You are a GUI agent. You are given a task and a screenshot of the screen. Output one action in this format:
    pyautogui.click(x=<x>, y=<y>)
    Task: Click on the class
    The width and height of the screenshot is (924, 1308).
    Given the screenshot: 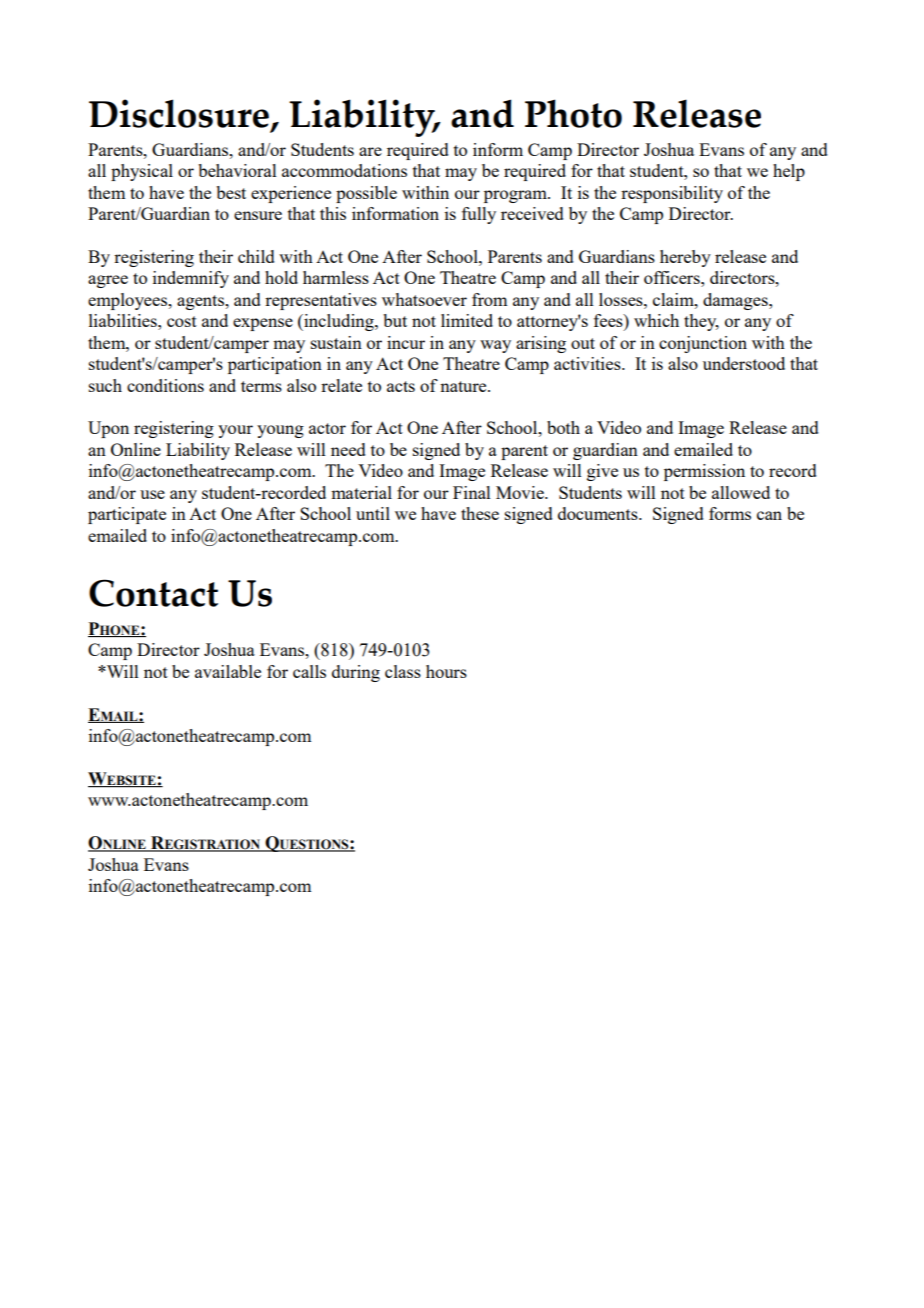 What is the action you would take?
    pyautogui.click(x=403, y=671)
